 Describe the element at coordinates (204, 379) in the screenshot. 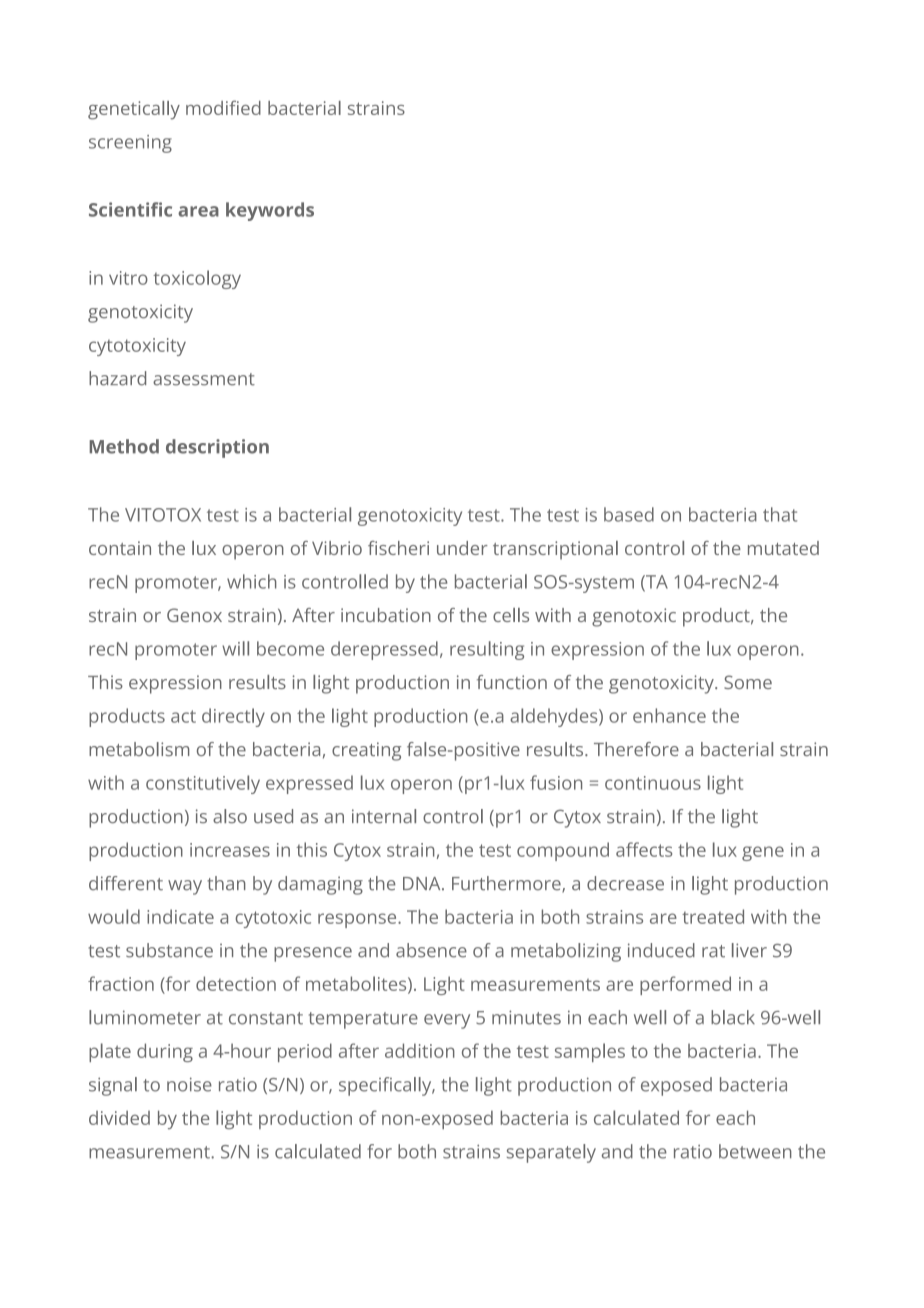

I see `assessment` at that location.
